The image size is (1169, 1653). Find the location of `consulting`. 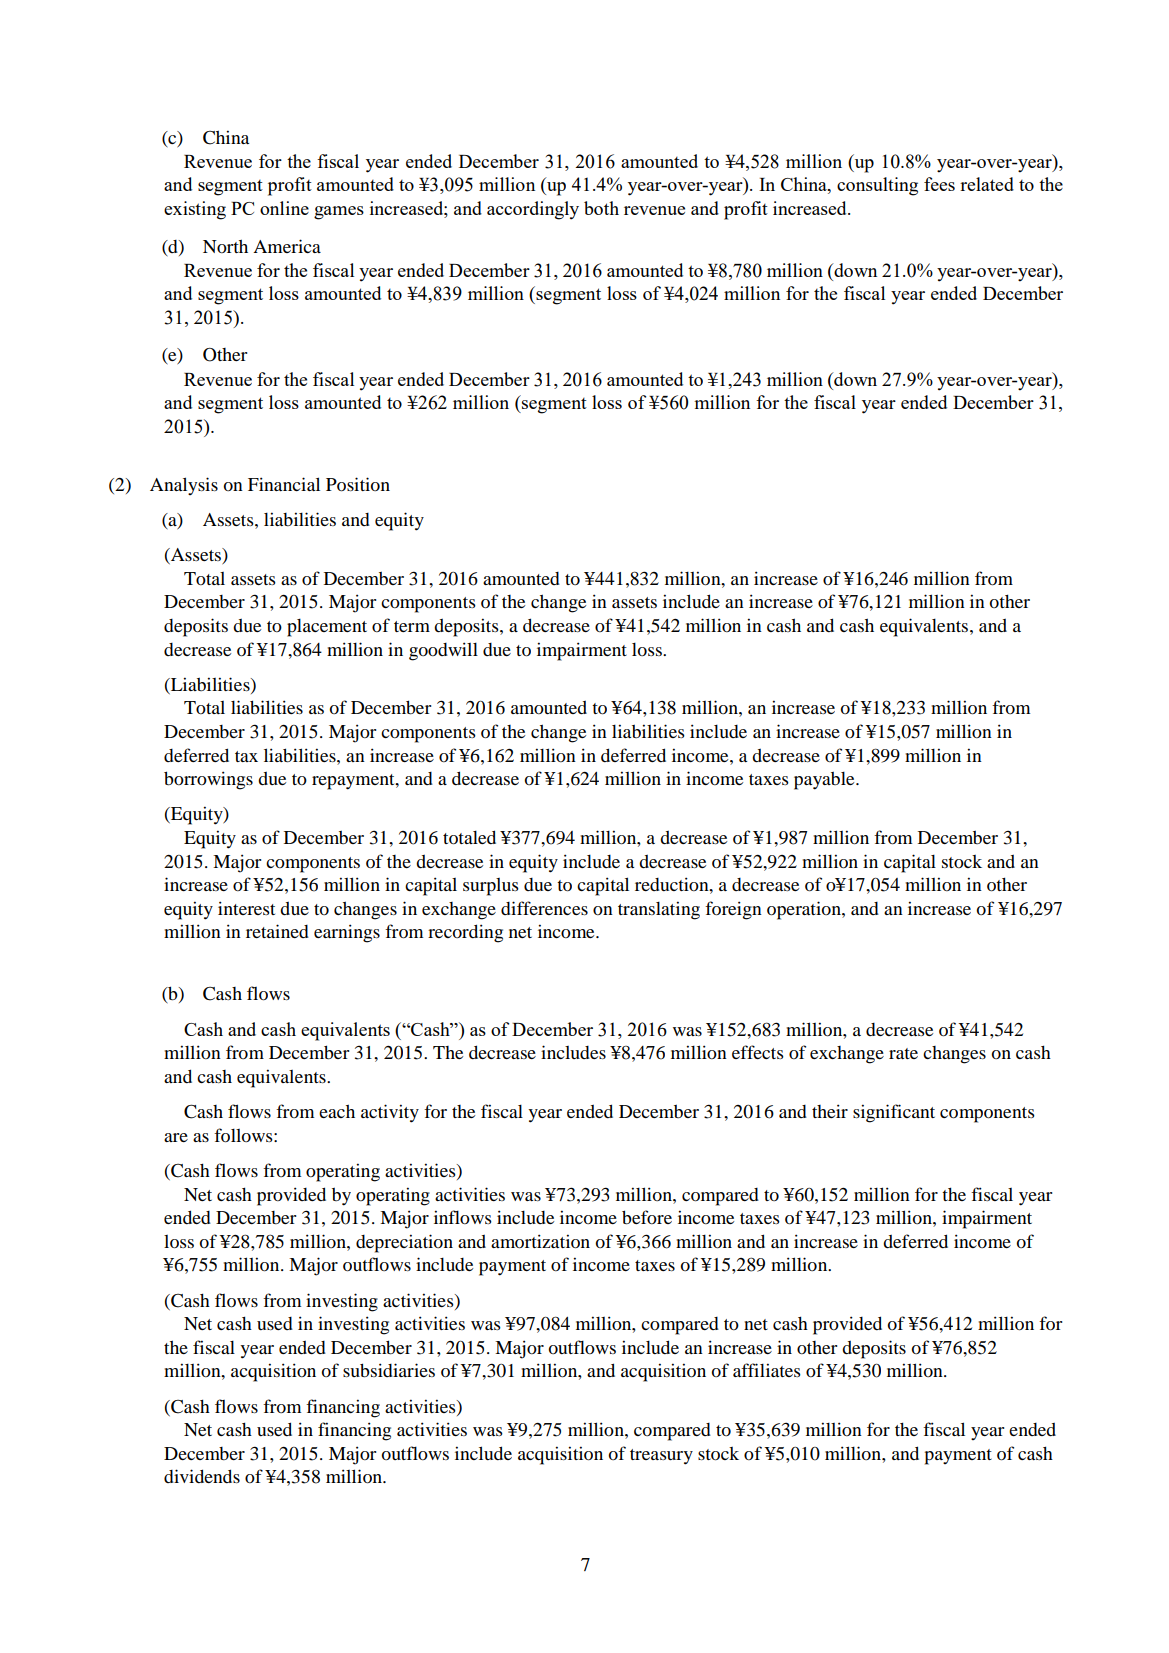

consulting is located at coordinates (877, 186).
